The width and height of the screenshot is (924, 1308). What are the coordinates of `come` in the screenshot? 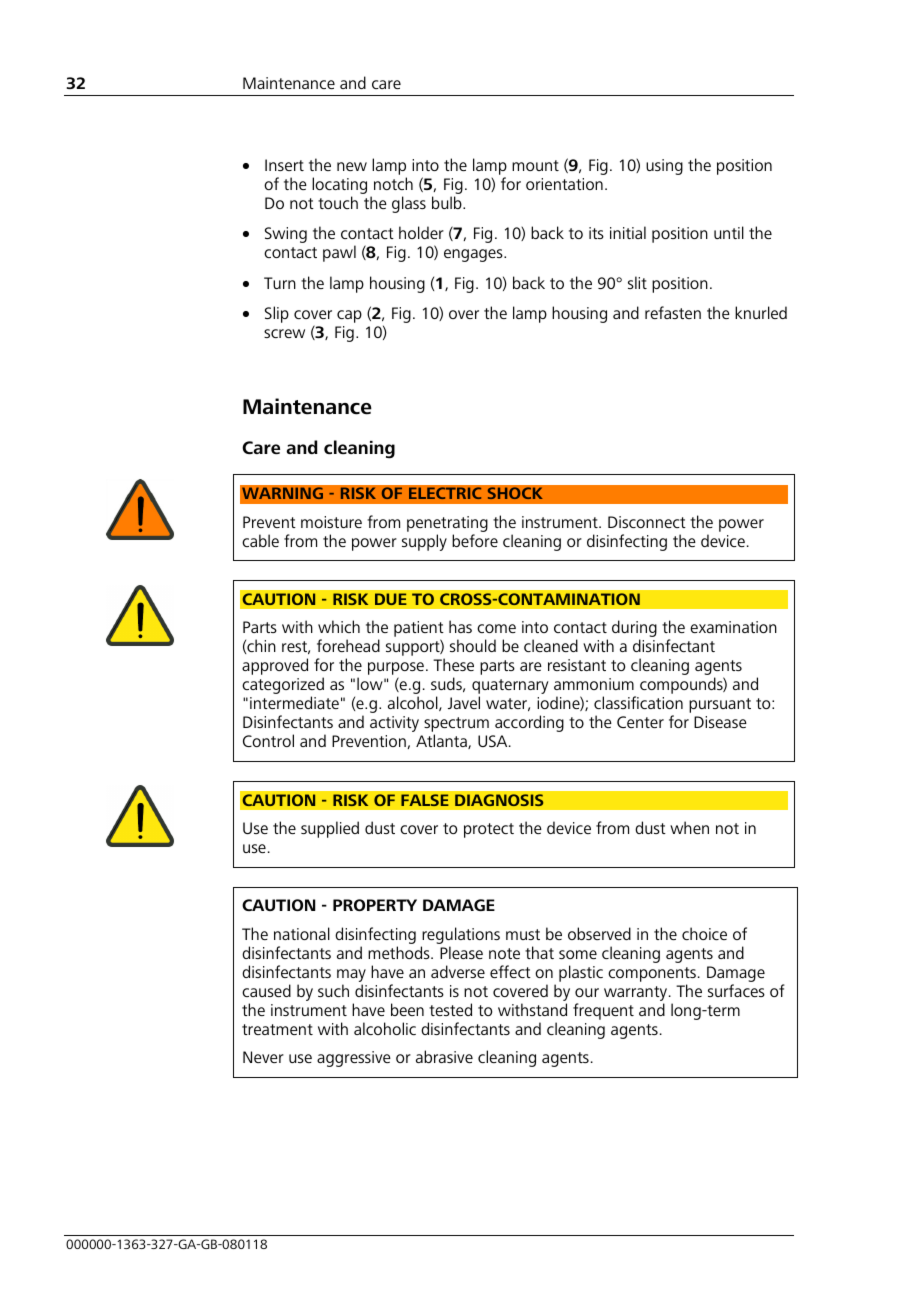 It's located at (496, 628).
